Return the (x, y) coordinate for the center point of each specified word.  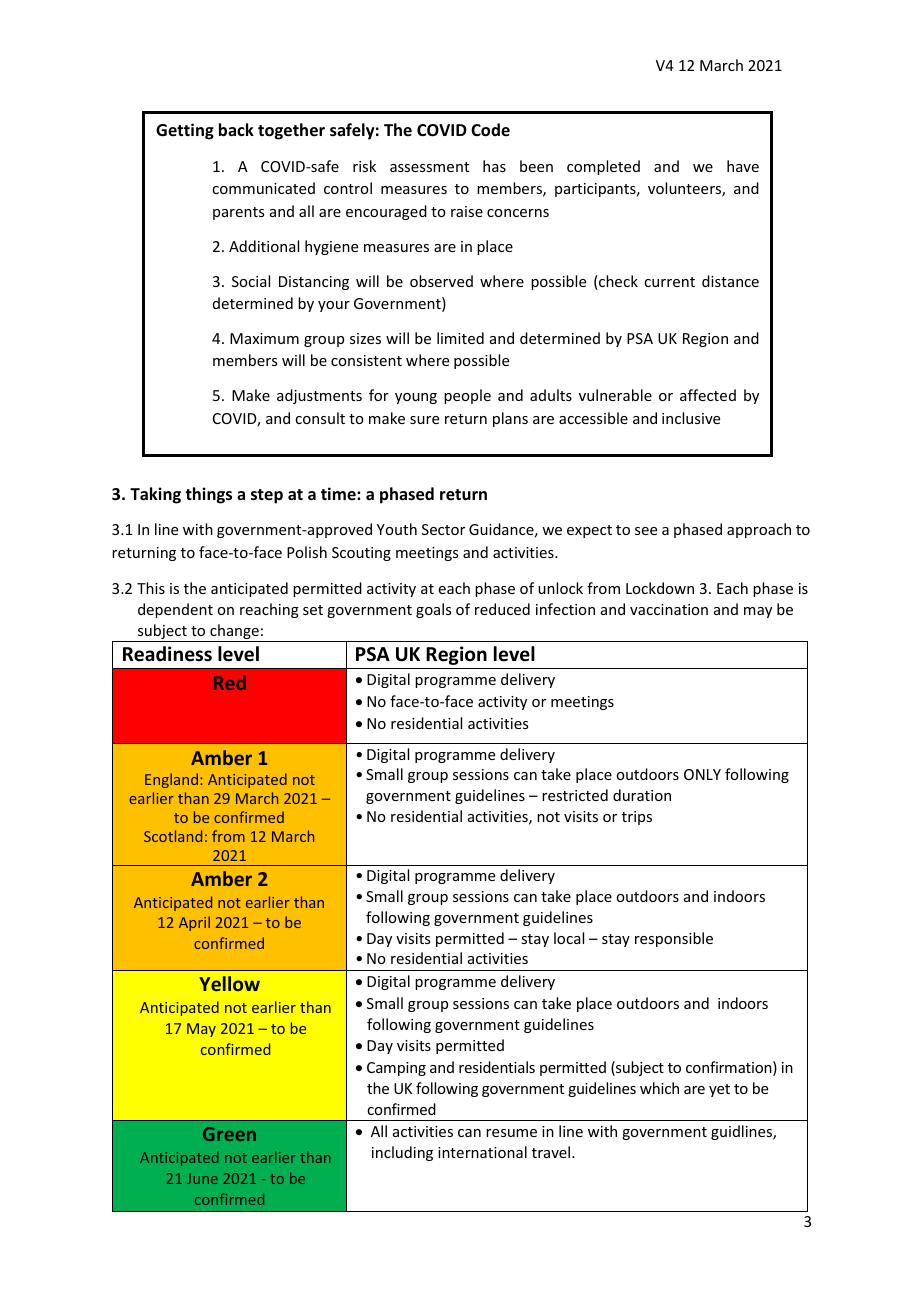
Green (229, 1134)
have (743, 166)
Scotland (173, 836)
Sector (443, 529)
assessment (429, 167)
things (208, 495)
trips (637, 818)
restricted (575, 795)
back (236, 130)
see (646, 531)
